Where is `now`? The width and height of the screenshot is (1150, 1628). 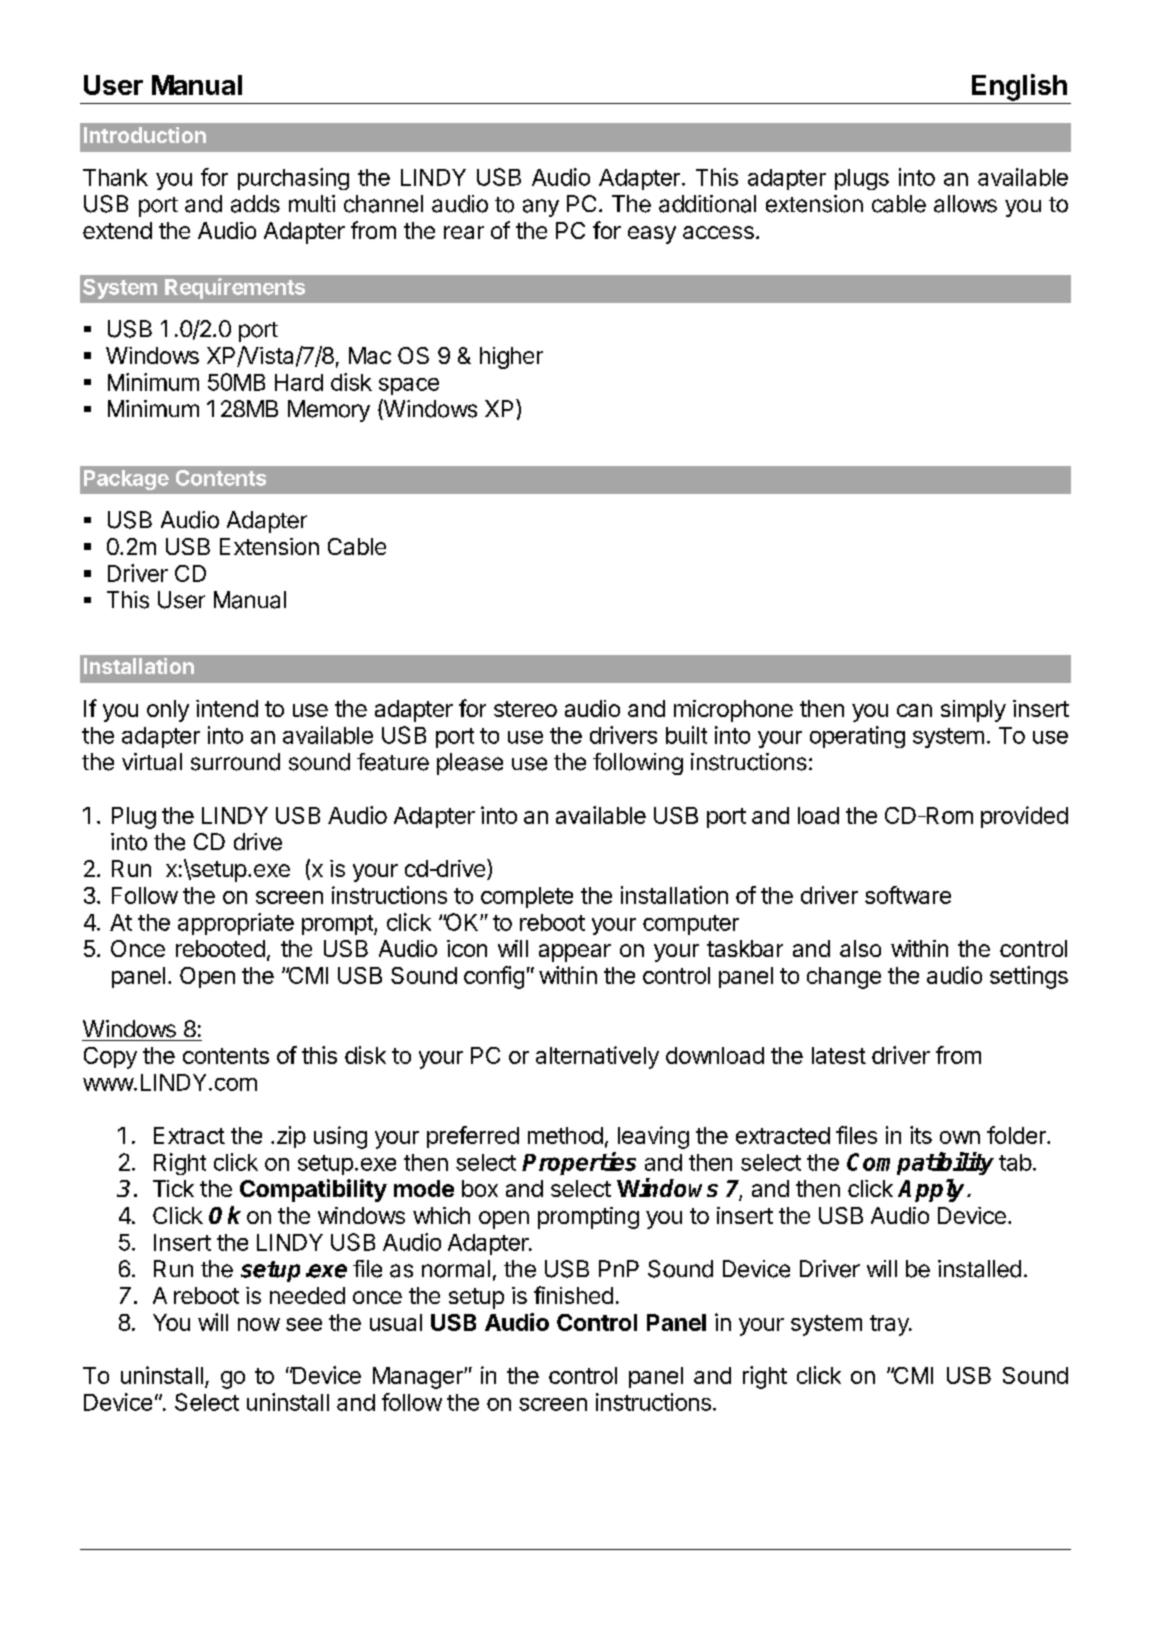
now is located at coordinates (259, 1324).
